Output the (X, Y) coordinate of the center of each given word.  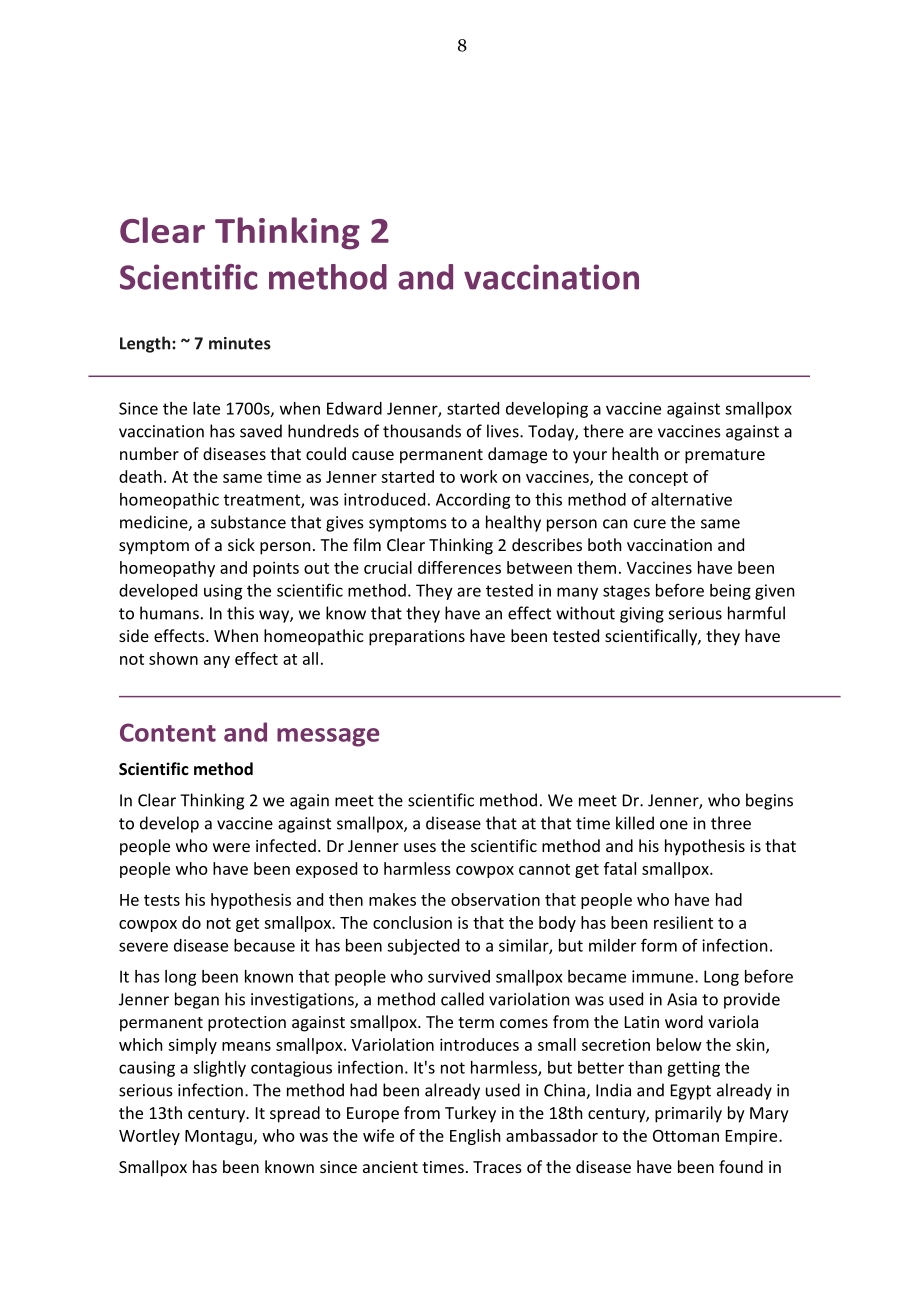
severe (143, 947)
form (659, 945)
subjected (423, 947)
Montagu (218, 1137)
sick (241, 544)
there (603, 431)
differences (459, 567)
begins (769, 801)
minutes (240, 343)
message (328, 737)
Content (168, 732)
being (730, 592)
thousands (422, 431)
